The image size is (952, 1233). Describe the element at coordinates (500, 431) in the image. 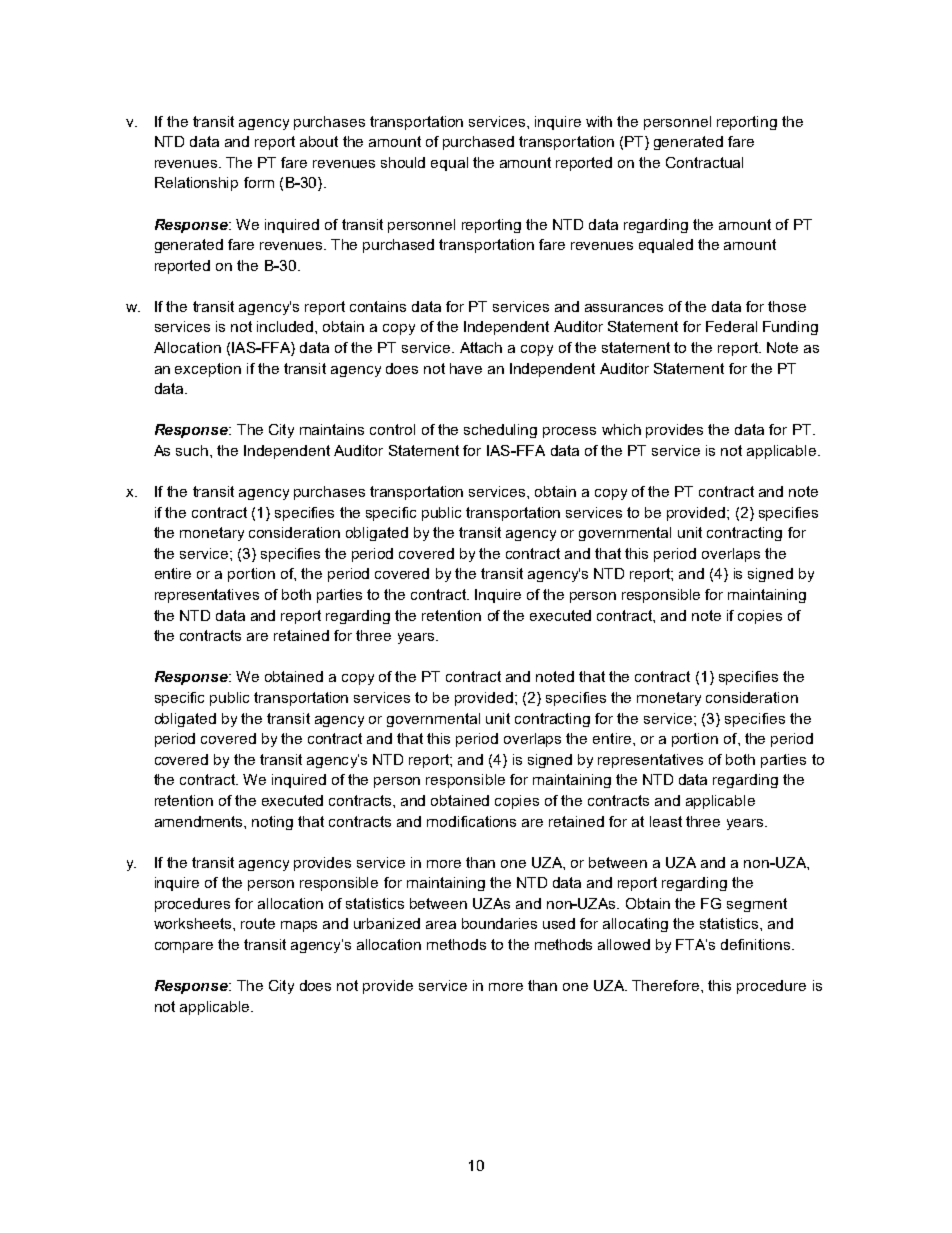

I see `scheduling` at that location.
